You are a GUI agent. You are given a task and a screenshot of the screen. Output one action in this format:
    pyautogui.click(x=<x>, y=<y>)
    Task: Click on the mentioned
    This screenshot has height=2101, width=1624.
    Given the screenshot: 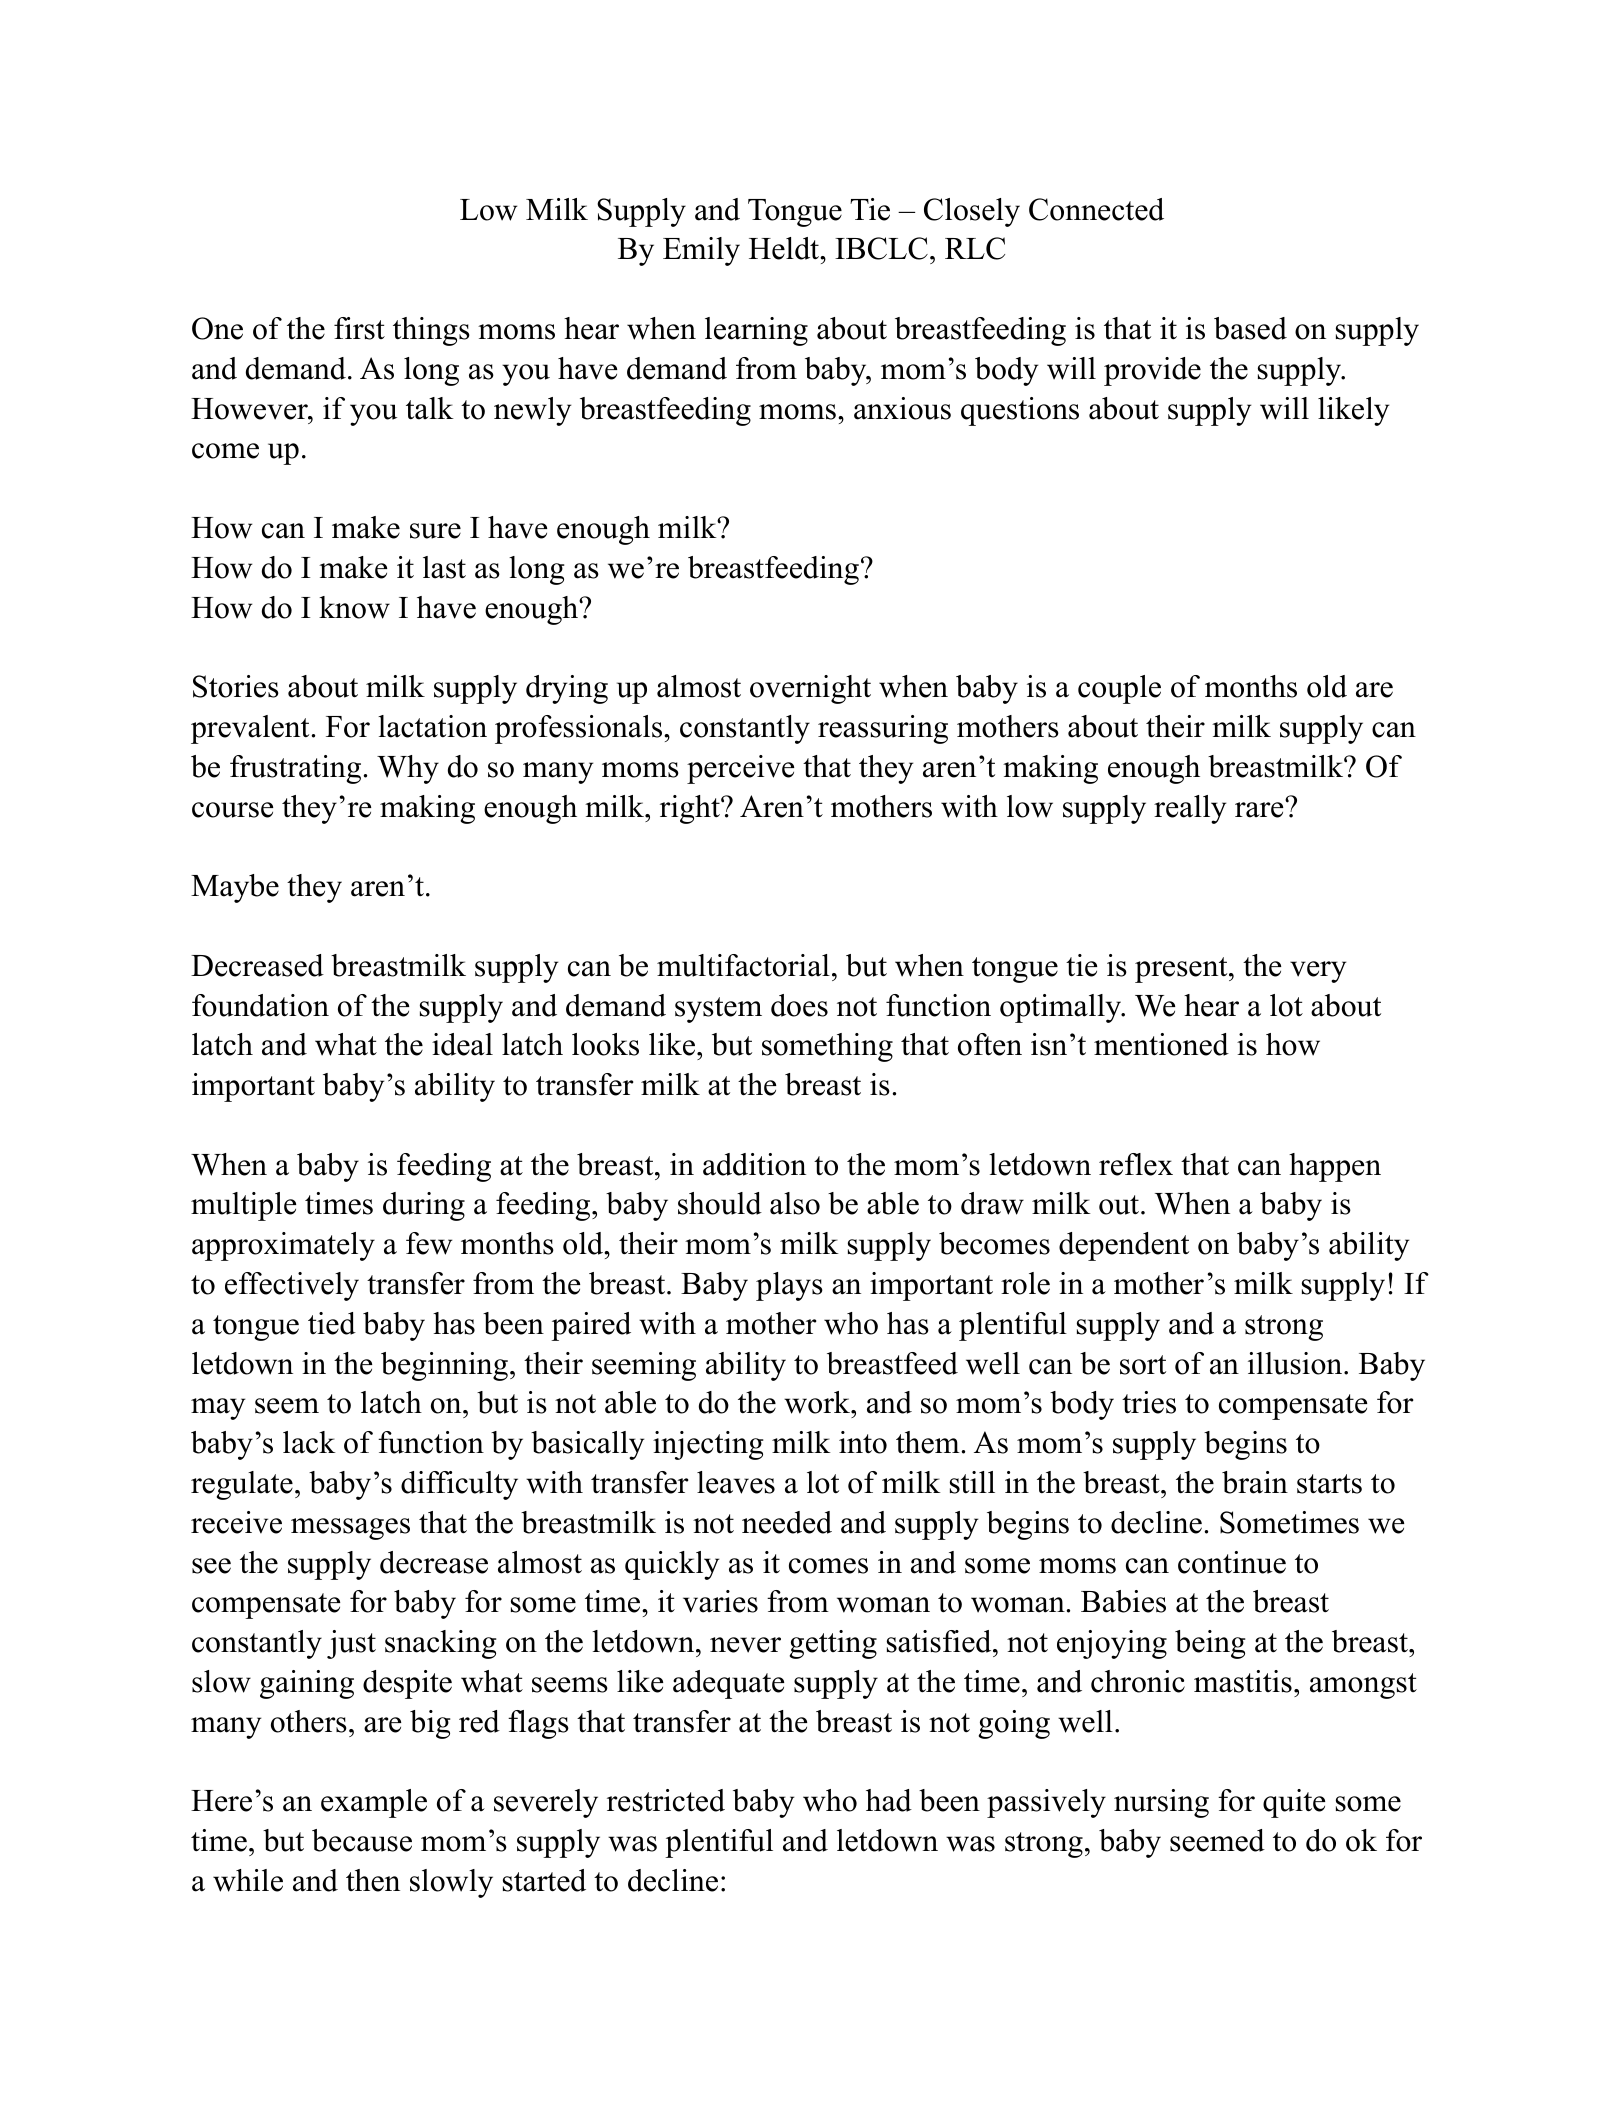 What is the action you would take?
    pyautogui.click(x=1161, y=1044)
